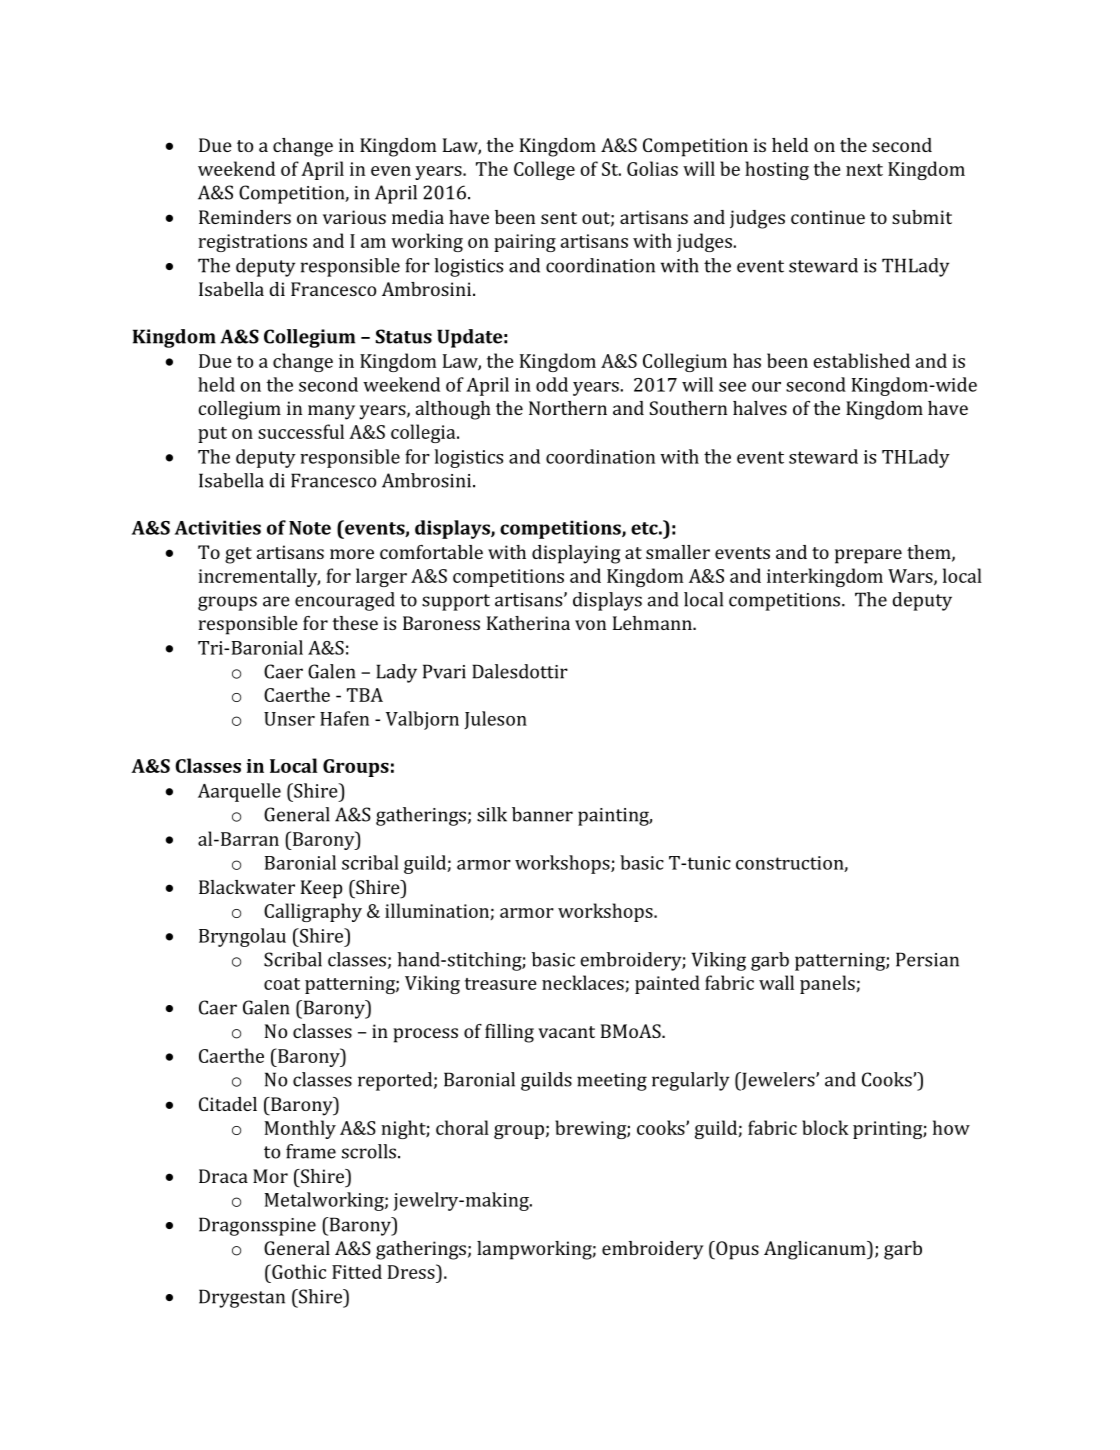 This screenshot has height=1450, width=1120. I want to click on continue, so click(828, 217).
